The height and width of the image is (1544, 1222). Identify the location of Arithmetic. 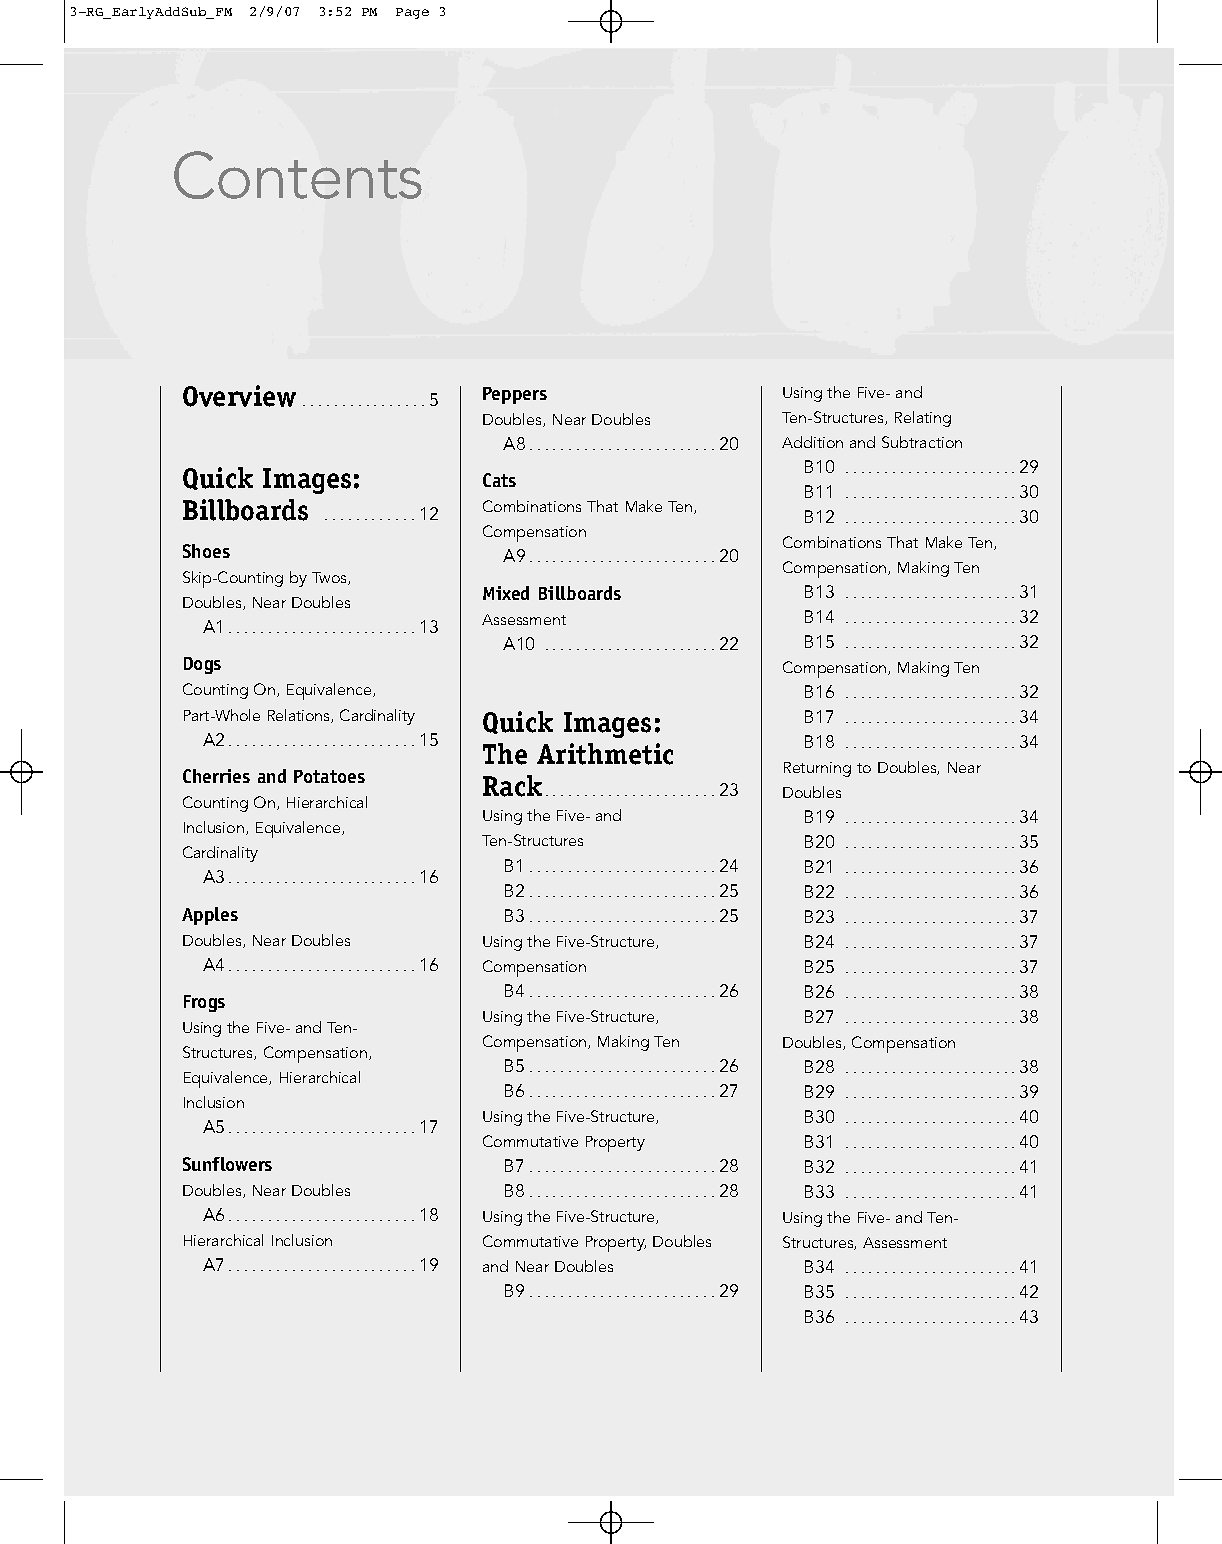
(605, 754).
